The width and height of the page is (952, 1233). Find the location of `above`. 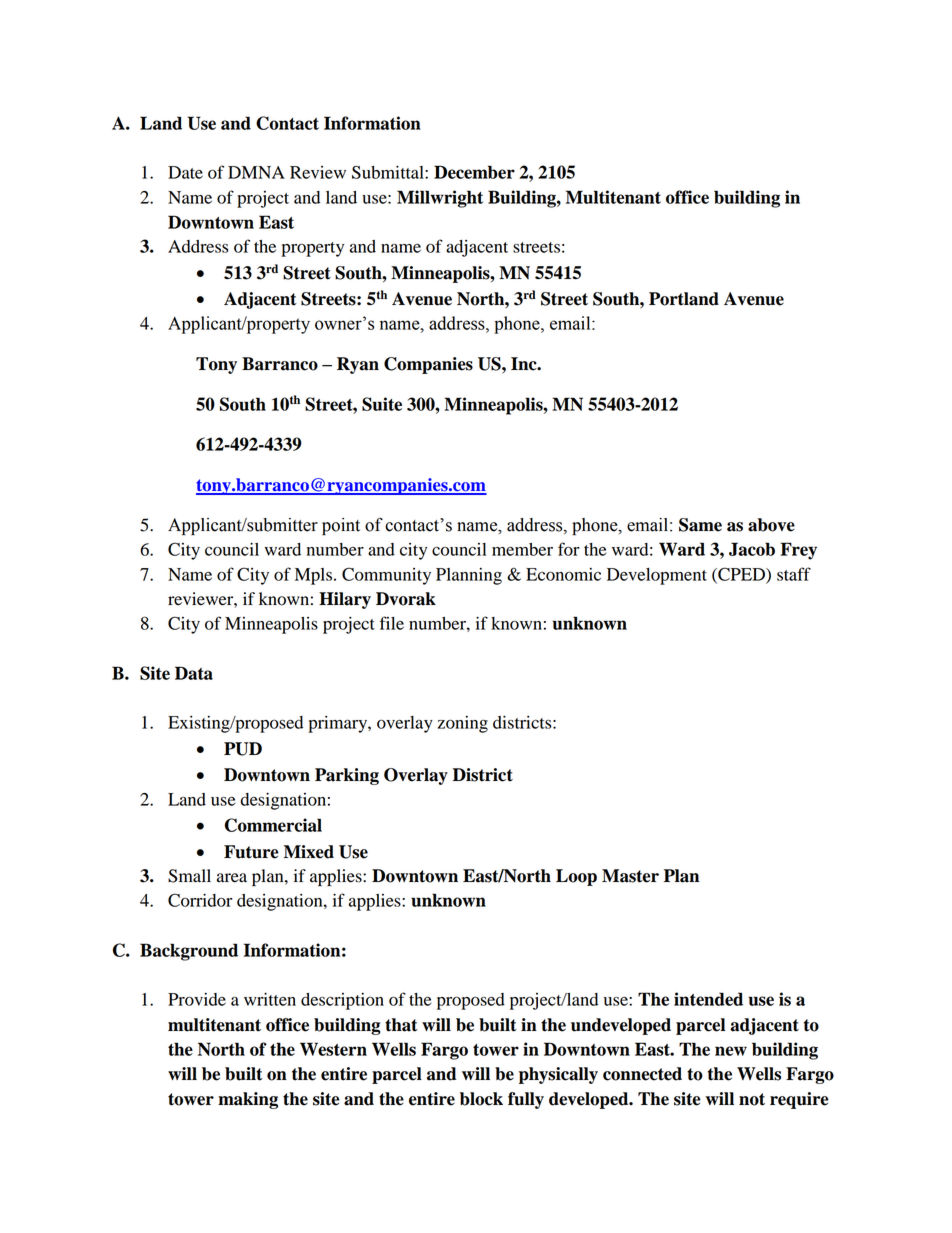

above is located at coordinates (771, 525).
